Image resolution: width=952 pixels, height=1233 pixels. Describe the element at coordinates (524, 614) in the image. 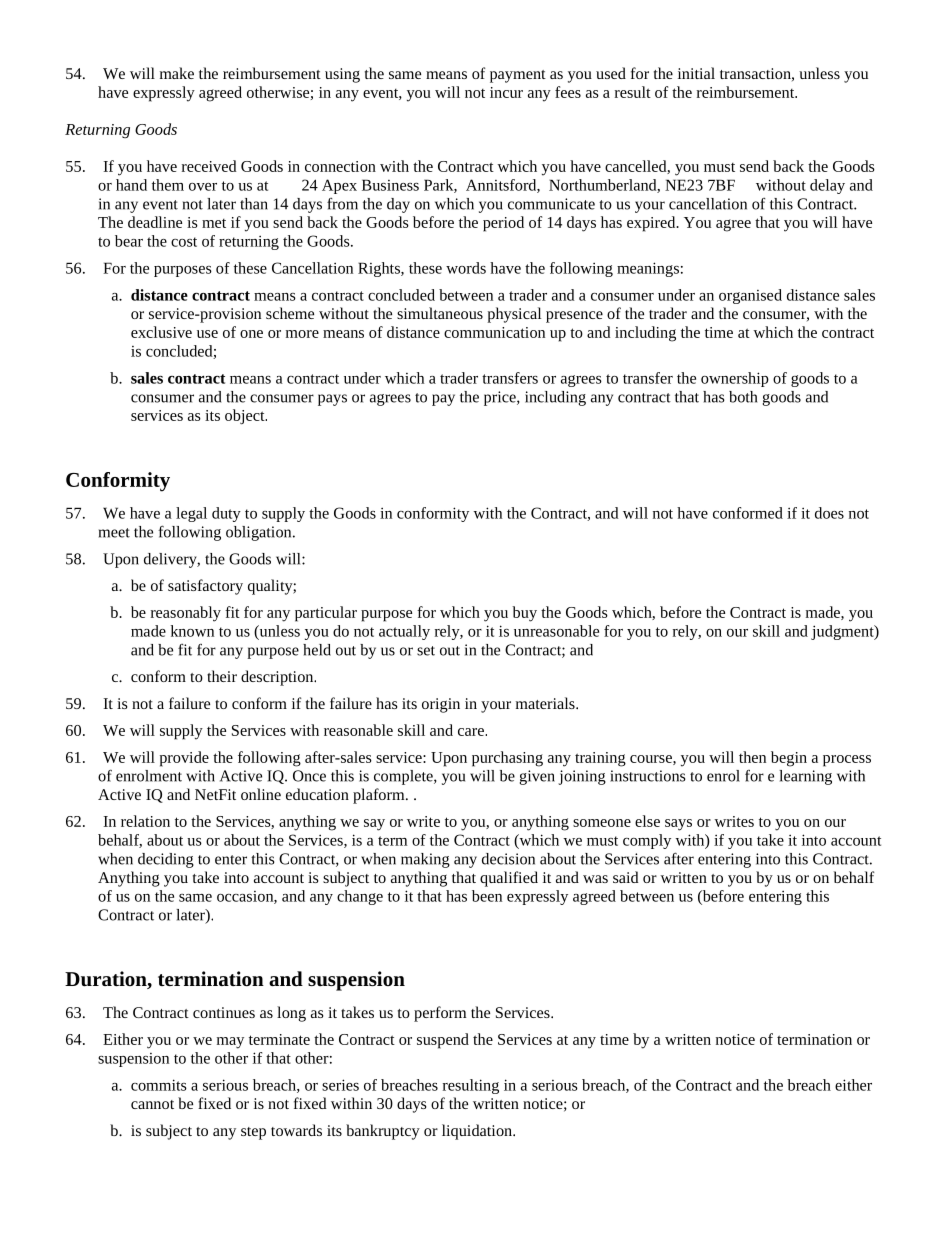

I see `buy` at that location.
